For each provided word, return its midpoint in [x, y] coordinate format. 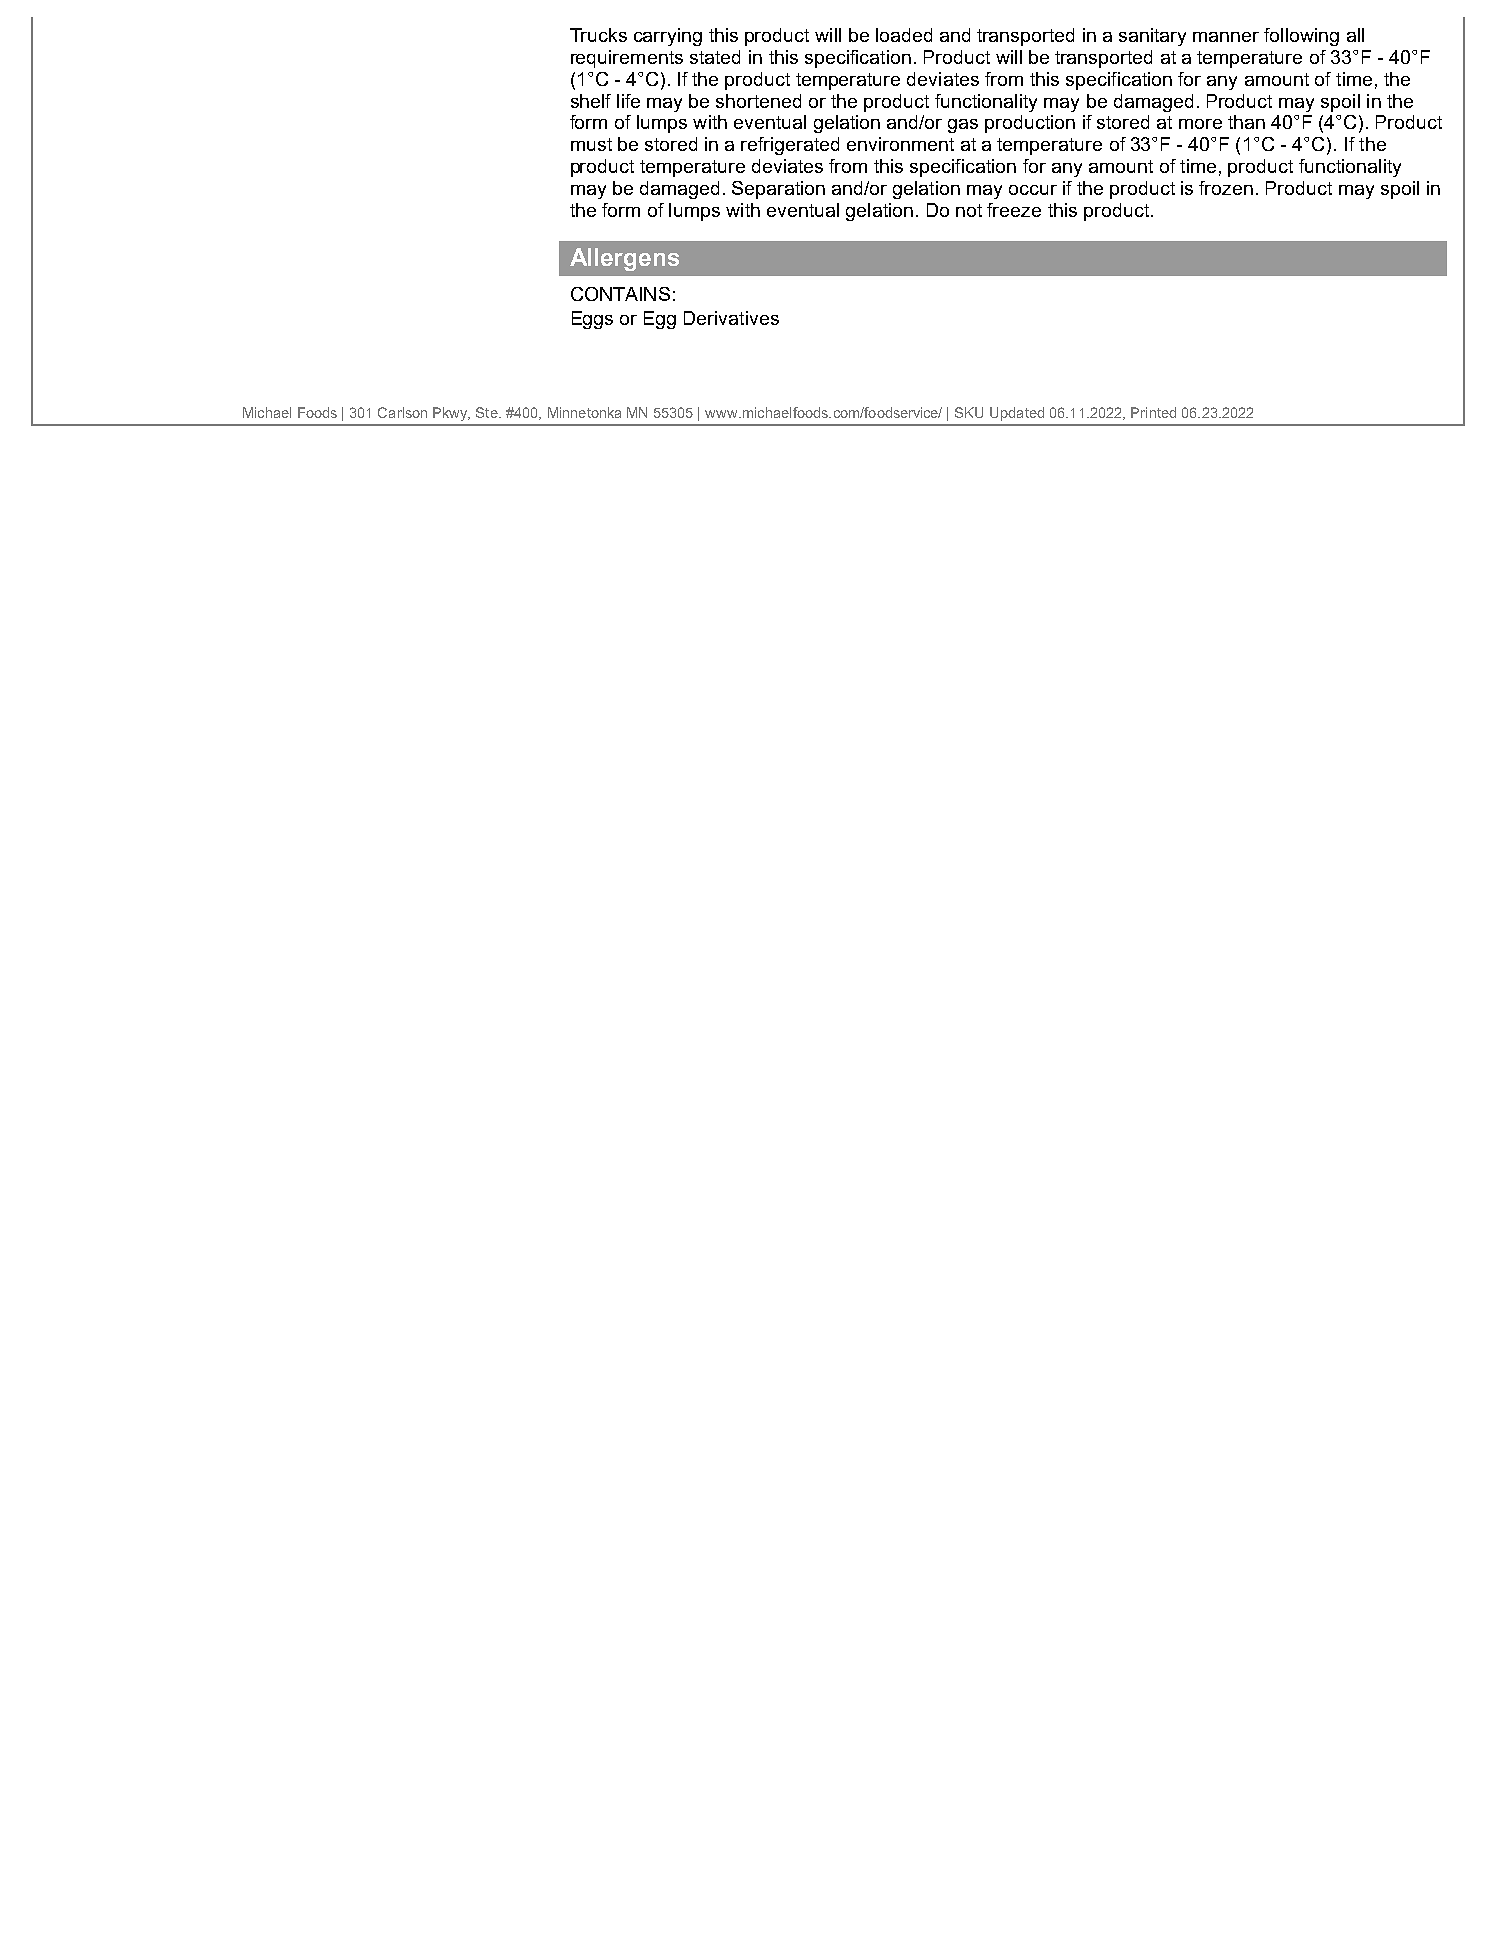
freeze [1014, 210]
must [591, 144]
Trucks [598, 35]
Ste [488, 412]
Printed [1153, 412]
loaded [904, 35]
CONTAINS [620, 294]
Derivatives [731, 318]
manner [1226, 37]
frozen [1226, 188]
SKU [969, 412]
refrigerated [790, 146]
